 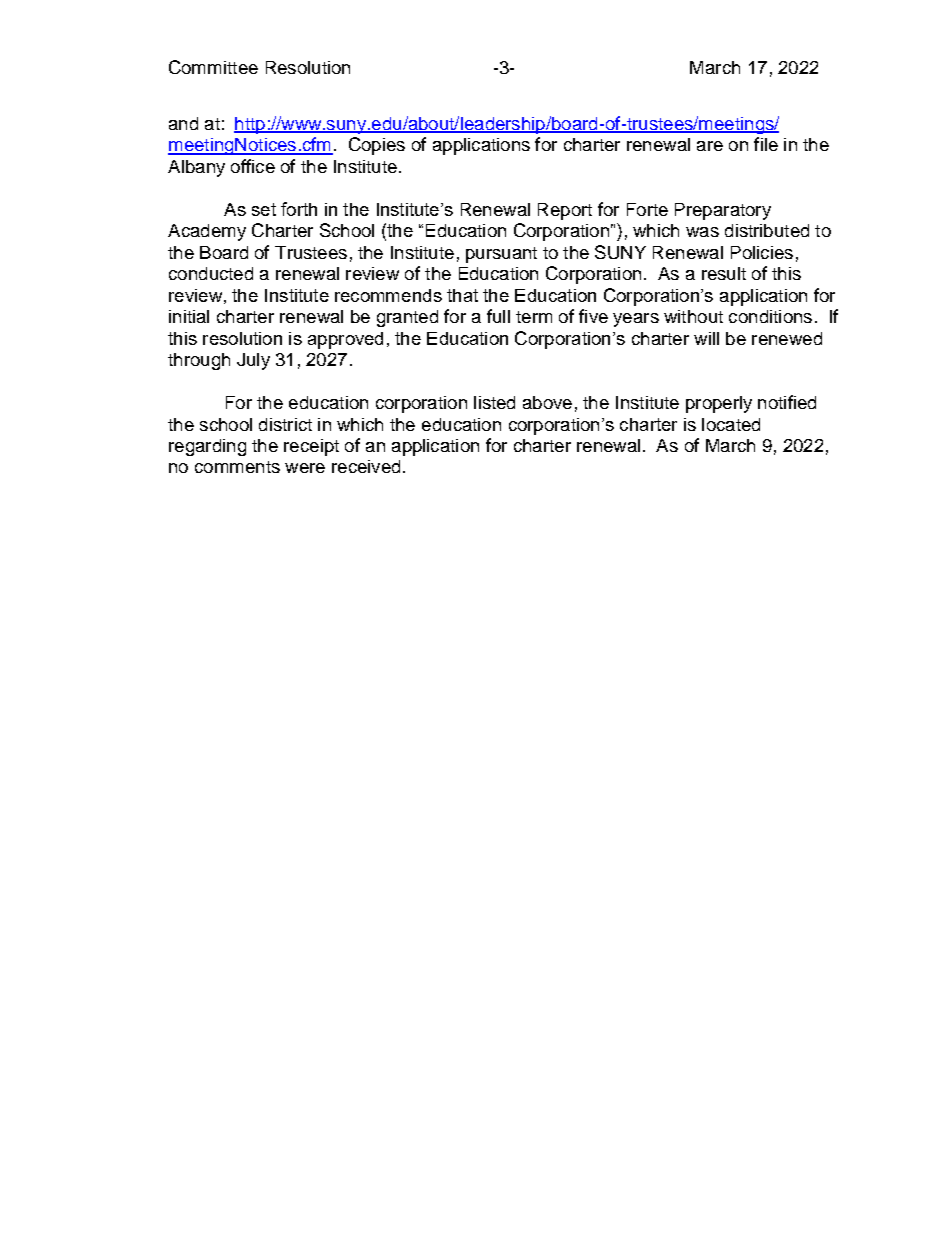 I want to click on Report, so click(x=565, y=211).
